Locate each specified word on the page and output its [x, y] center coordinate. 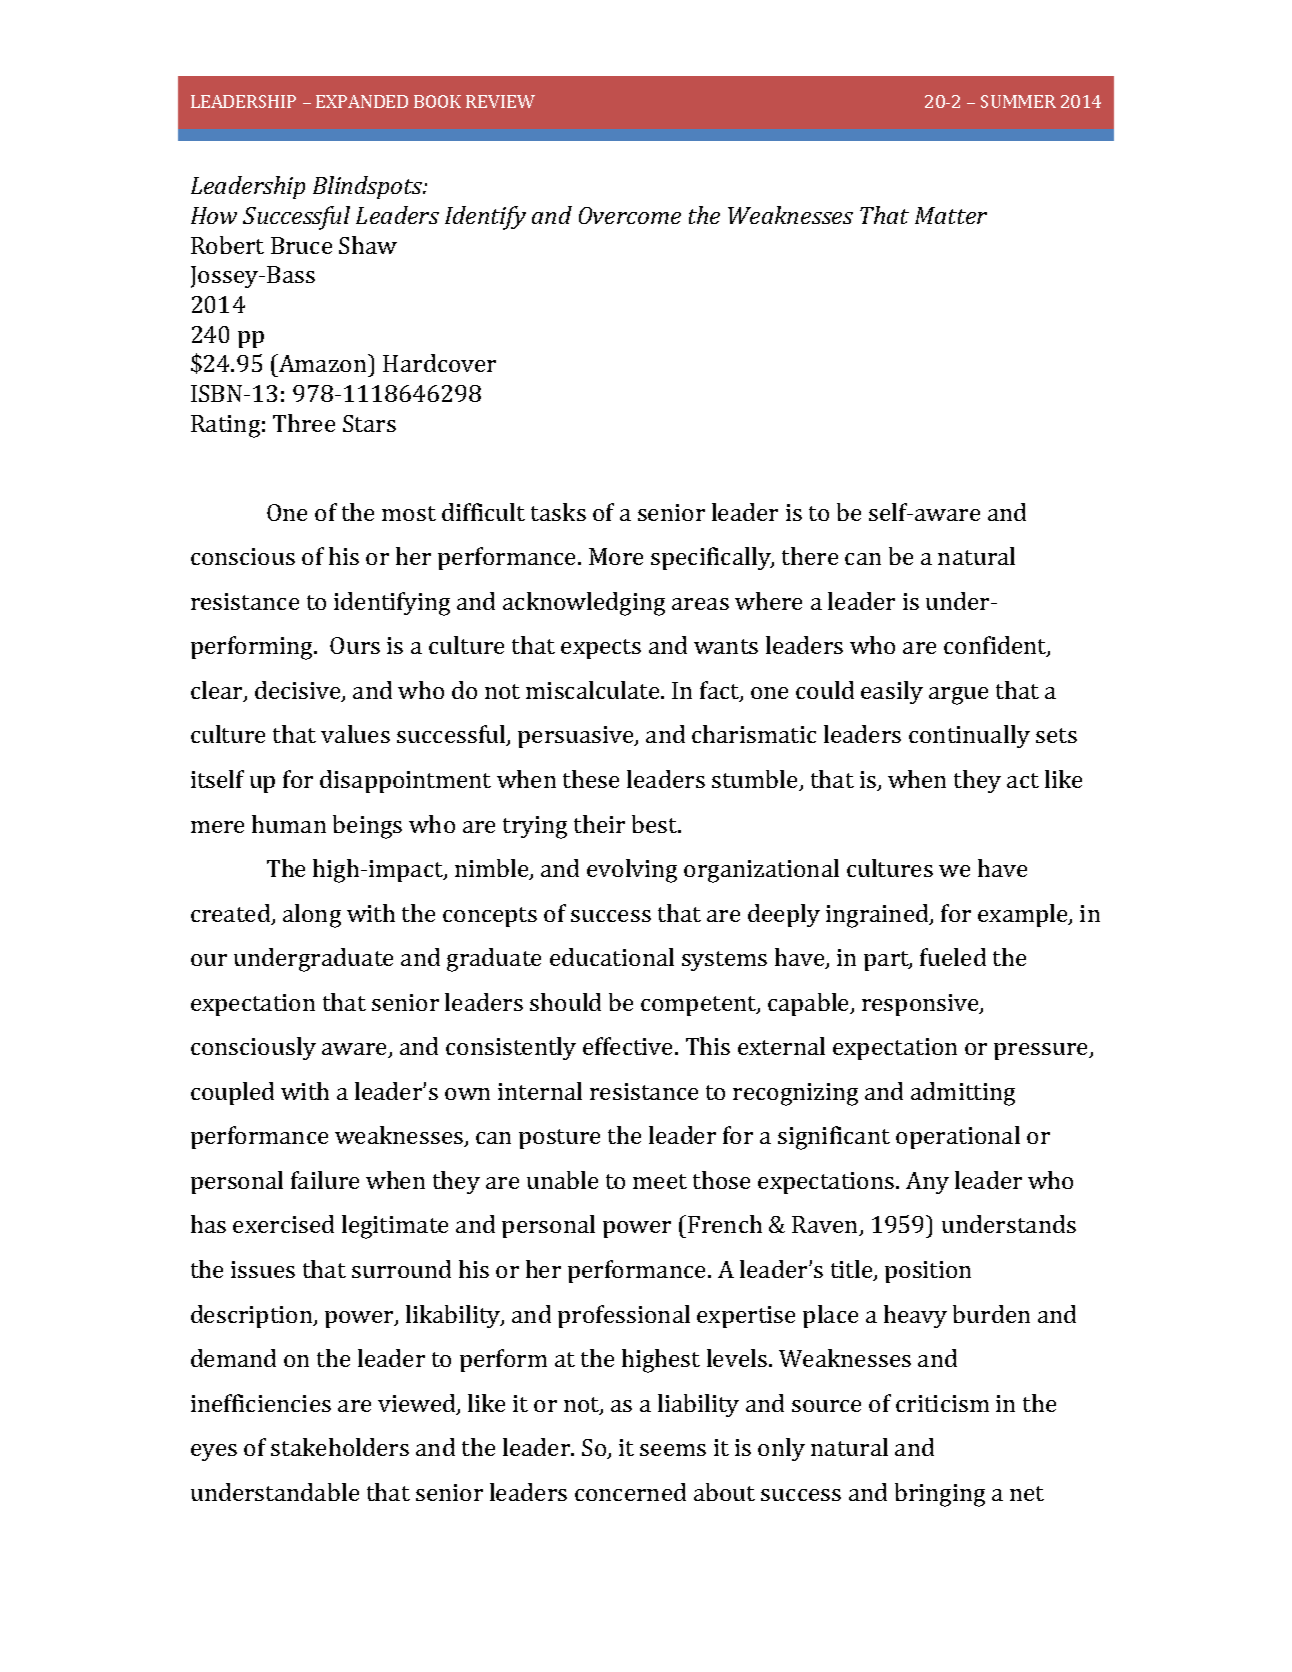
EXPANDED [362, 101]
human [289, 824]
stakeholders [340, 1447]
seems [673, 1450]
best [656, 824]
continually [969, 736]
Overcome [630, 215]
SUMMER [1018, 101]
